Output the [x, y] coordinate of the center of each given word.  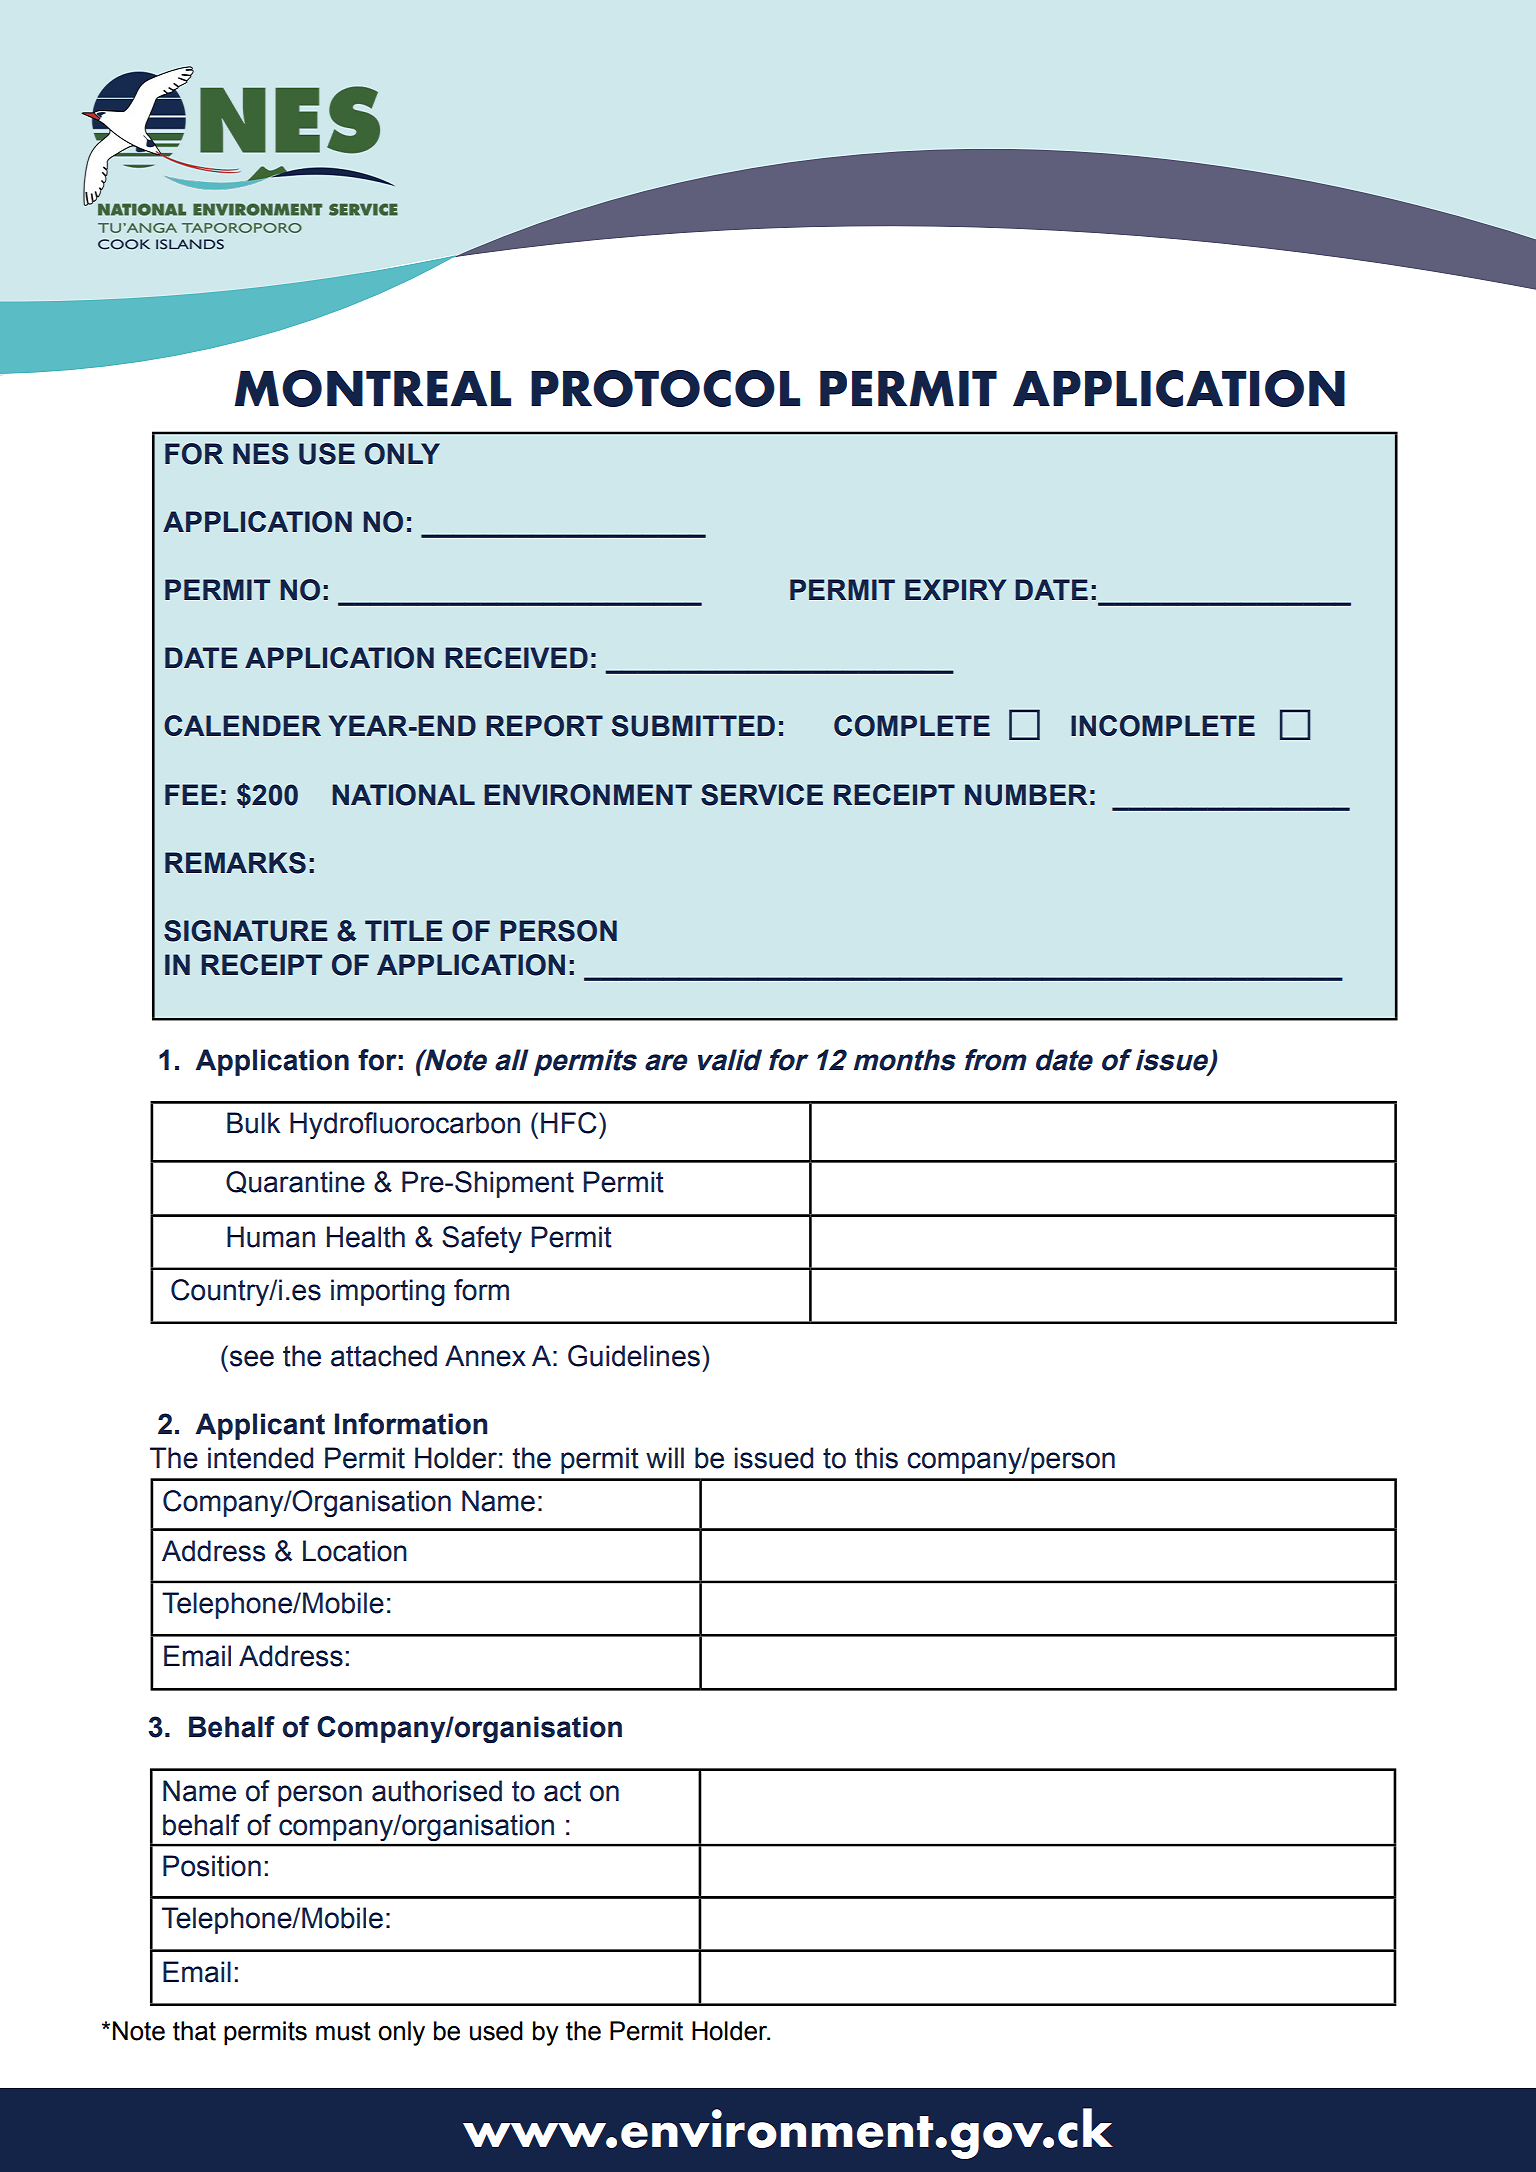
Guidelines [634, 1356]
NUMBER [1026, 795]
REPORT [544, 726]
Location [355, 1551]
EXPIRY [955, 589]
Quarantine [295, 1182]
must [343, 2031]
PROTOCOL [665, 388]
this [876, 1458]
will [665, 1457]
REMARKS [235, 863]
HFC [569, 1123]
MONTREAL [373, 388]
